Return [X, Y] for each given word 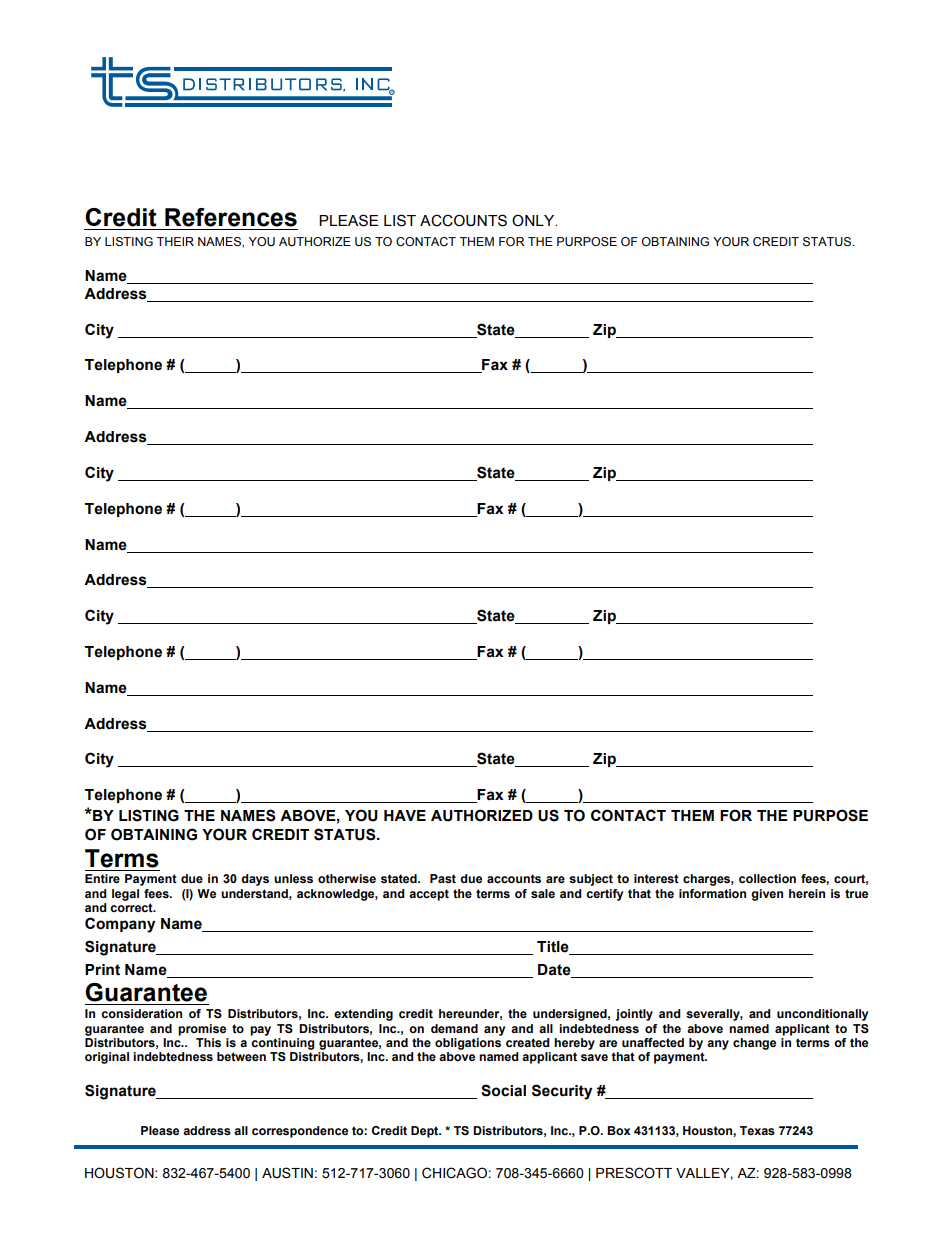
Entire [102, 878]
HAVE [405, 815]
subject [591, 880]
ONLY [534, 220]
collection [767, 878]
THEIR [175, 241]
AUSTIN [287, 1173]
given [767, 895]
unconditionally [822, 1015]
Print [102, 970]
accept [429, 895]
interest [656, 879]
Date [554, 970]
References [231, 217]
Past [443, 879]
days [255, 880]
